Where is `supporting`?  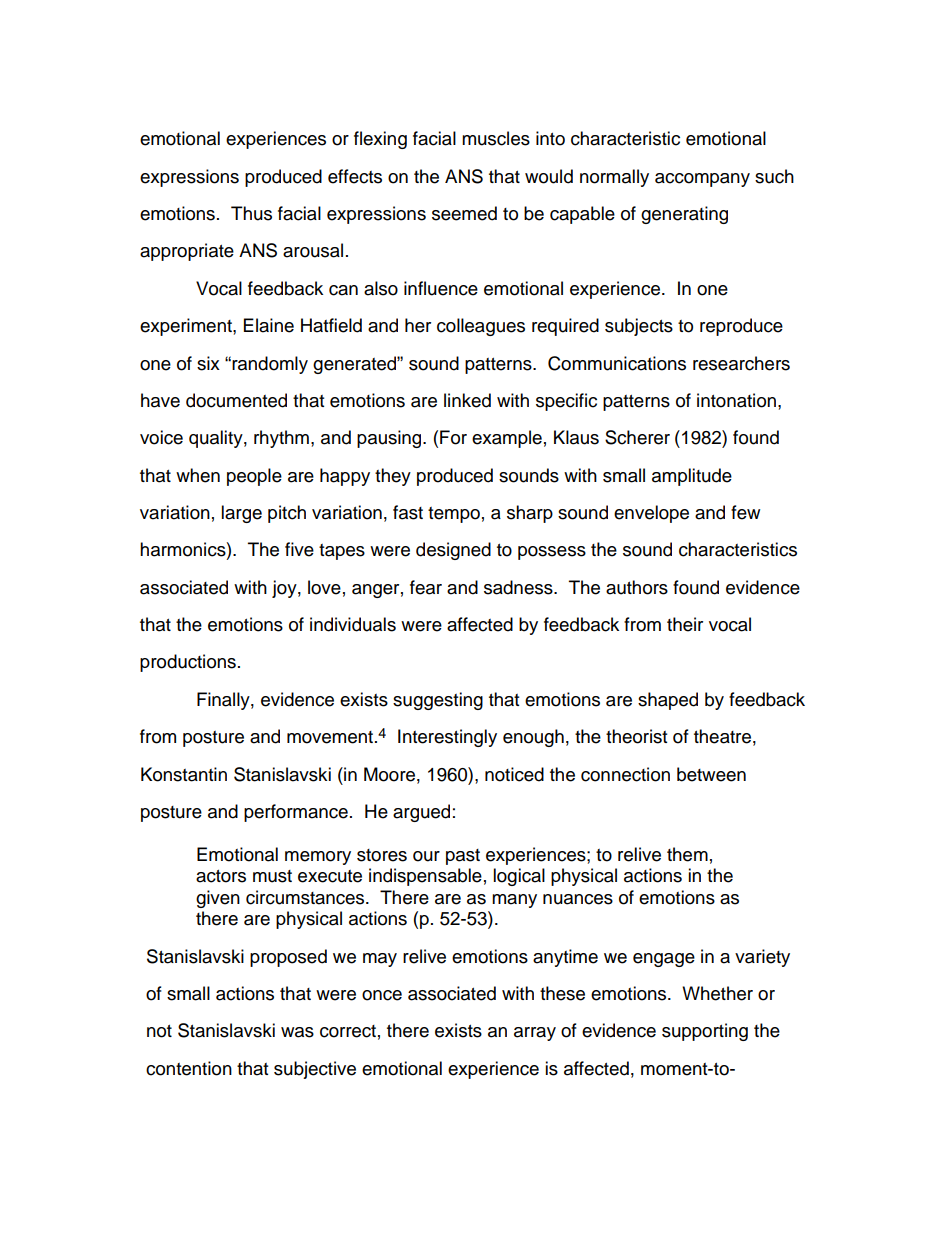
supporting is located at coordinates (705, 1032).
